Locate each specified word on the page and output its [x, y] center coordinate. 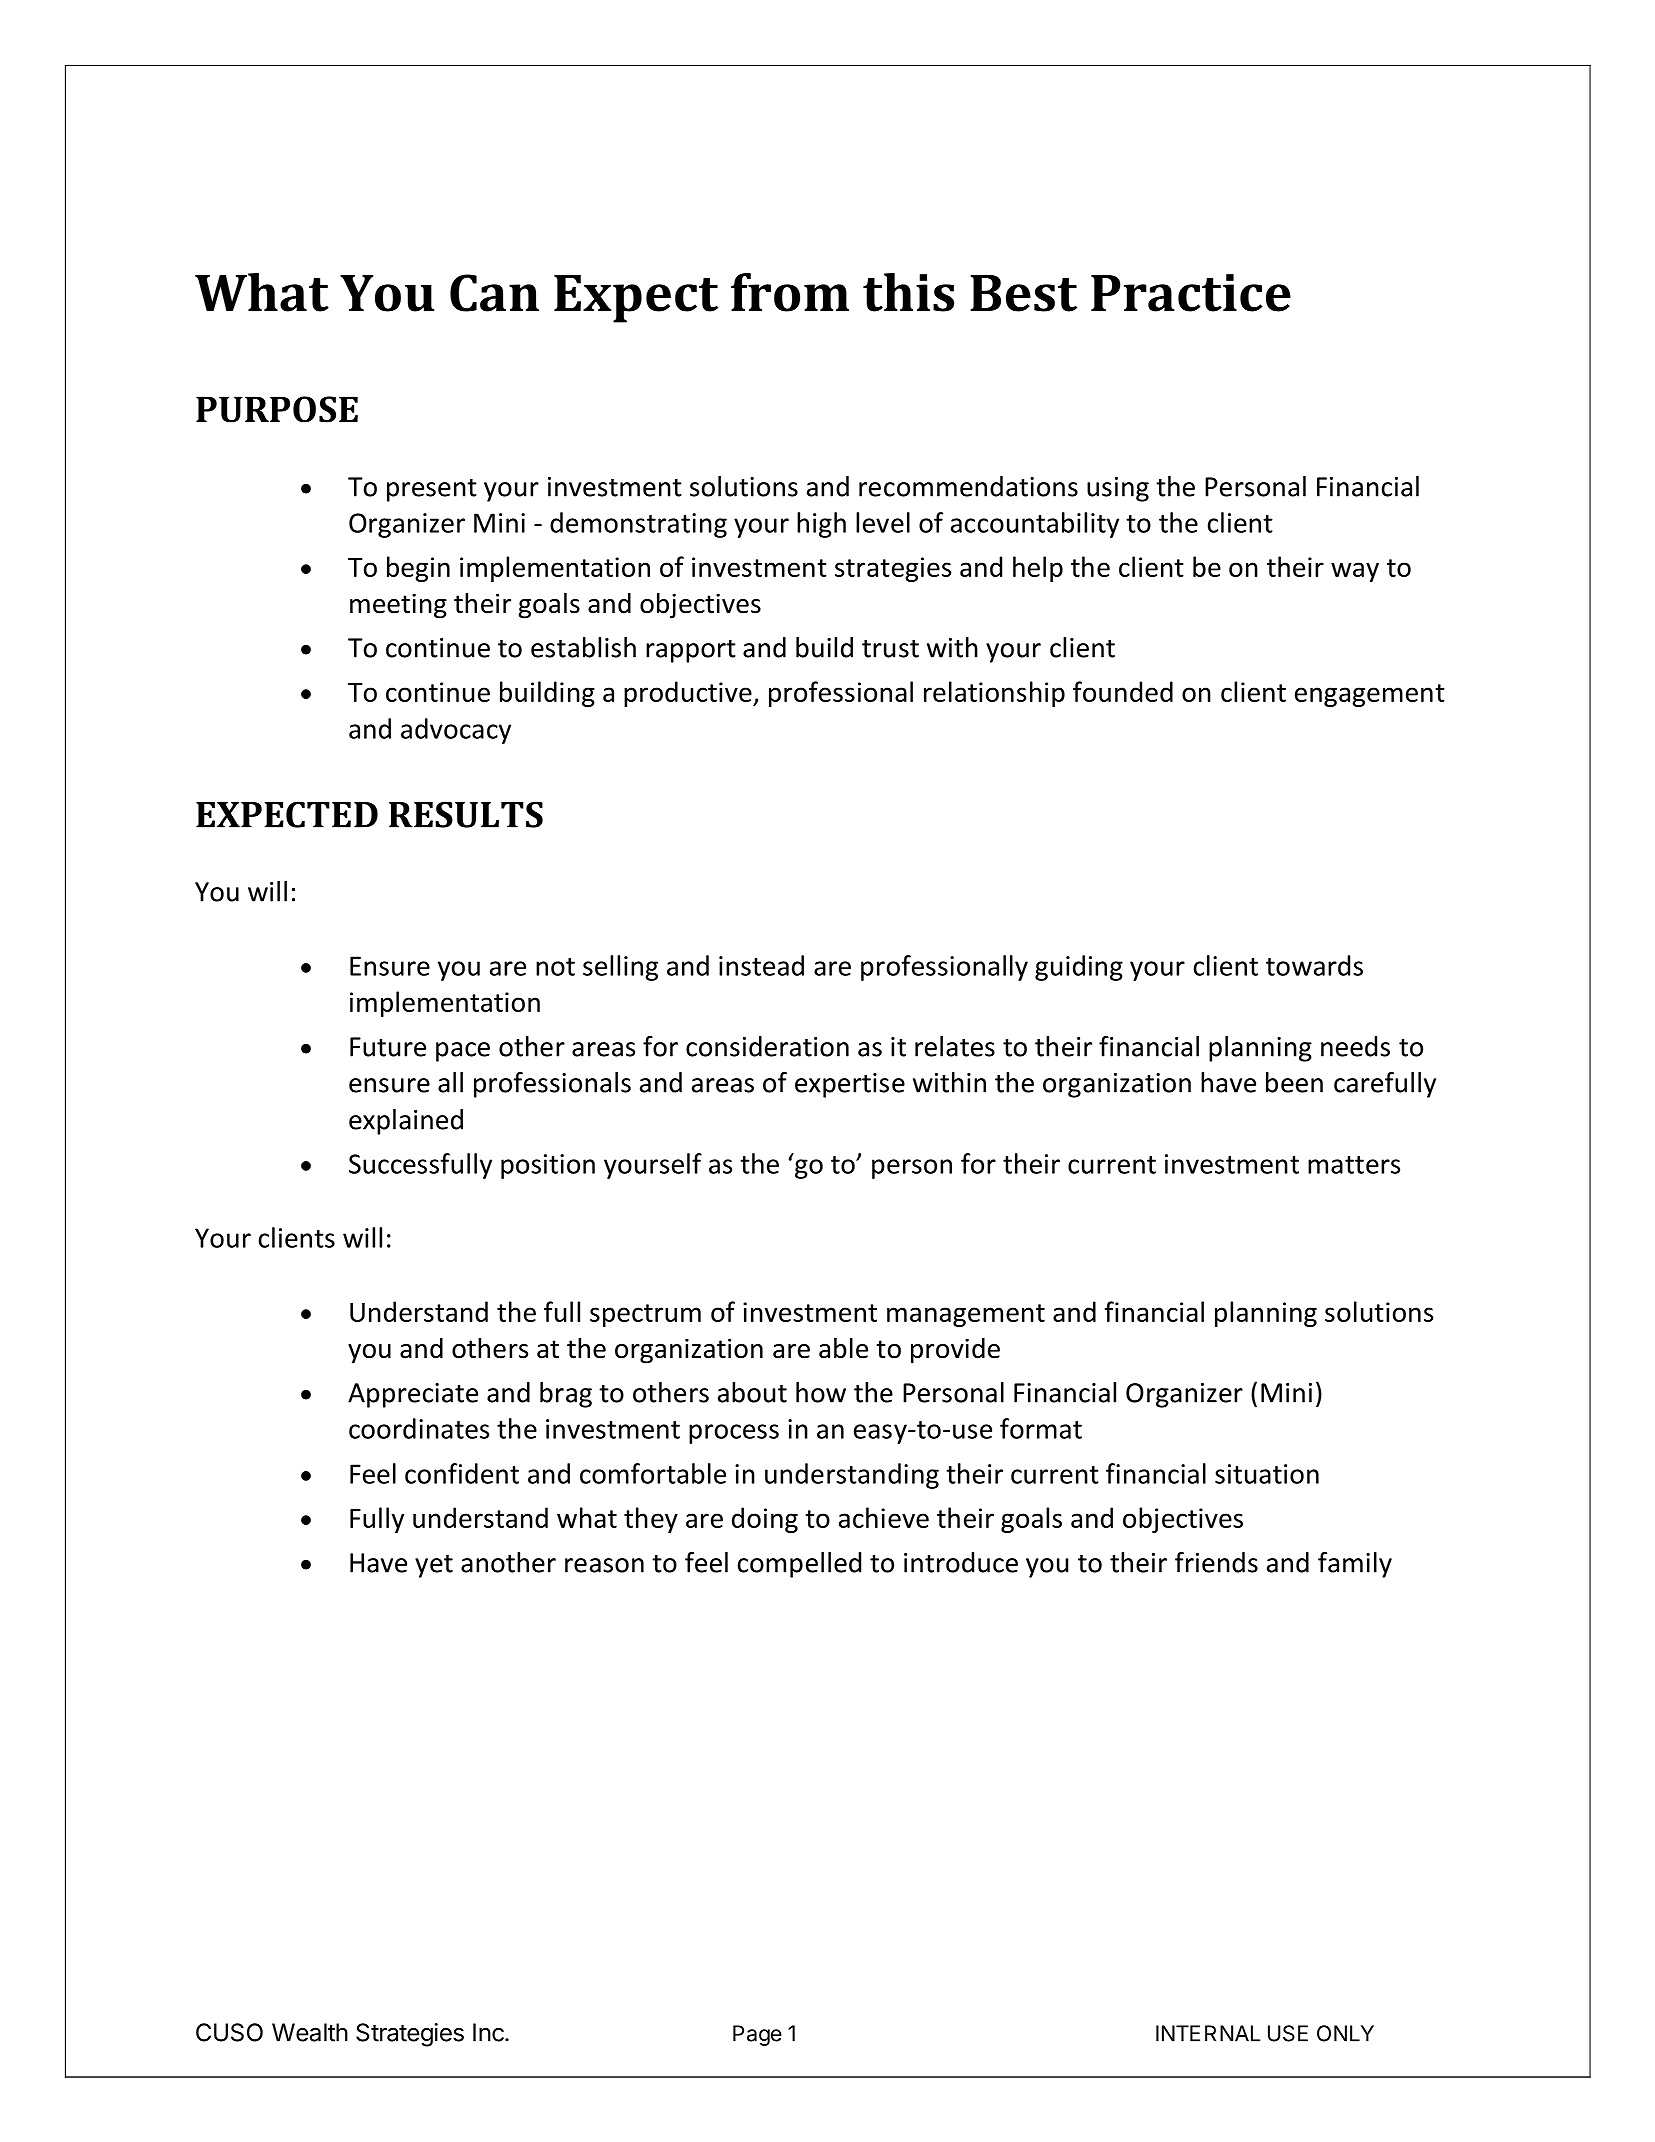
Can [494, 293]
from [790, 292]
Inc [489, 2032]
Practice [1191, 293]
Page [757, 2035]
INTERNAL [1208, 2033]
